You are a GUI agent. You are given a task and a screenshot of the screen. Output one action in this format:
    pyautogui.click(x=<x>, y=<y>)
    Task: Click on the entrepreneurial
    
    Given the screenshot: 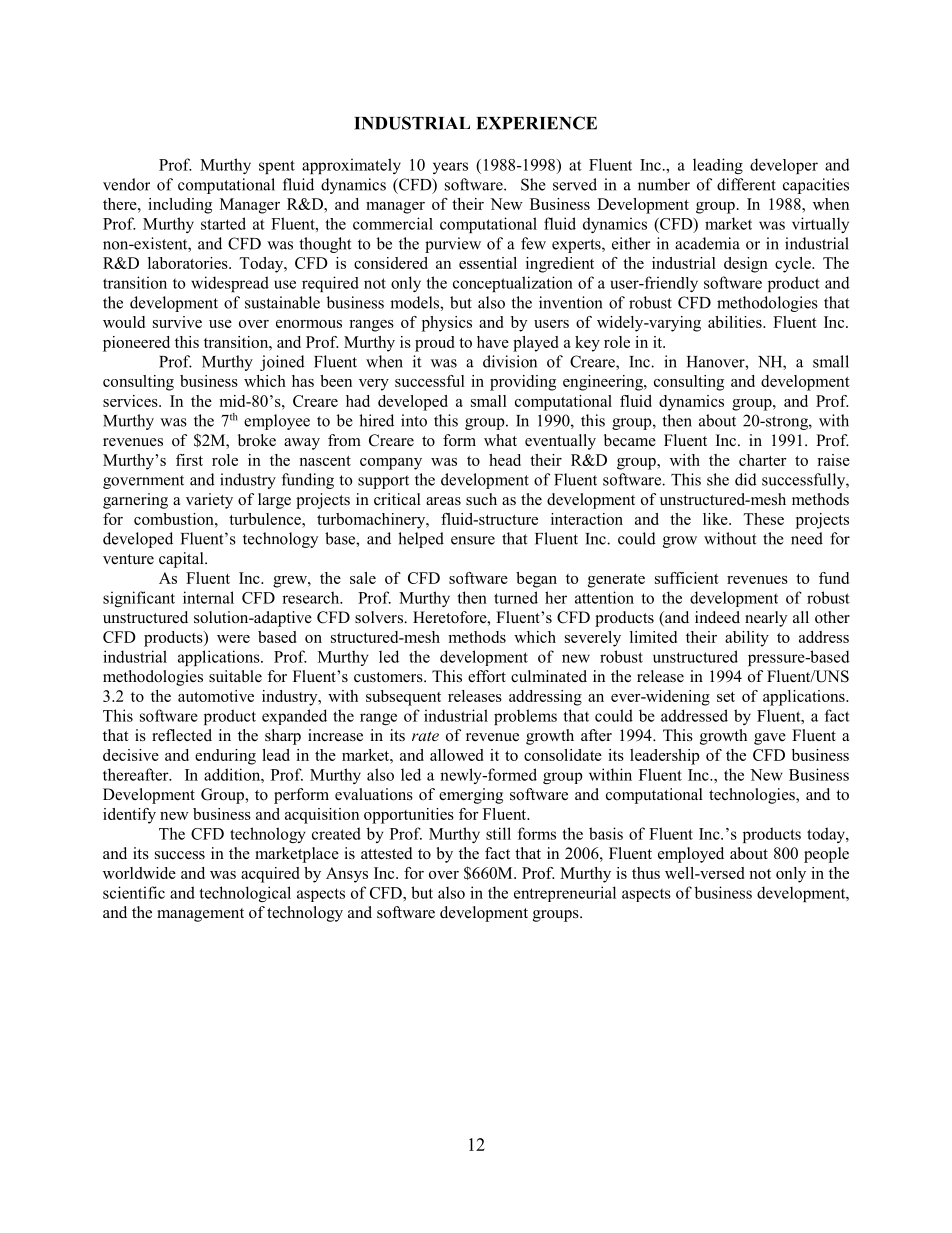 What is the action you would take?
    pyautogui.click(x=565, y=894)
